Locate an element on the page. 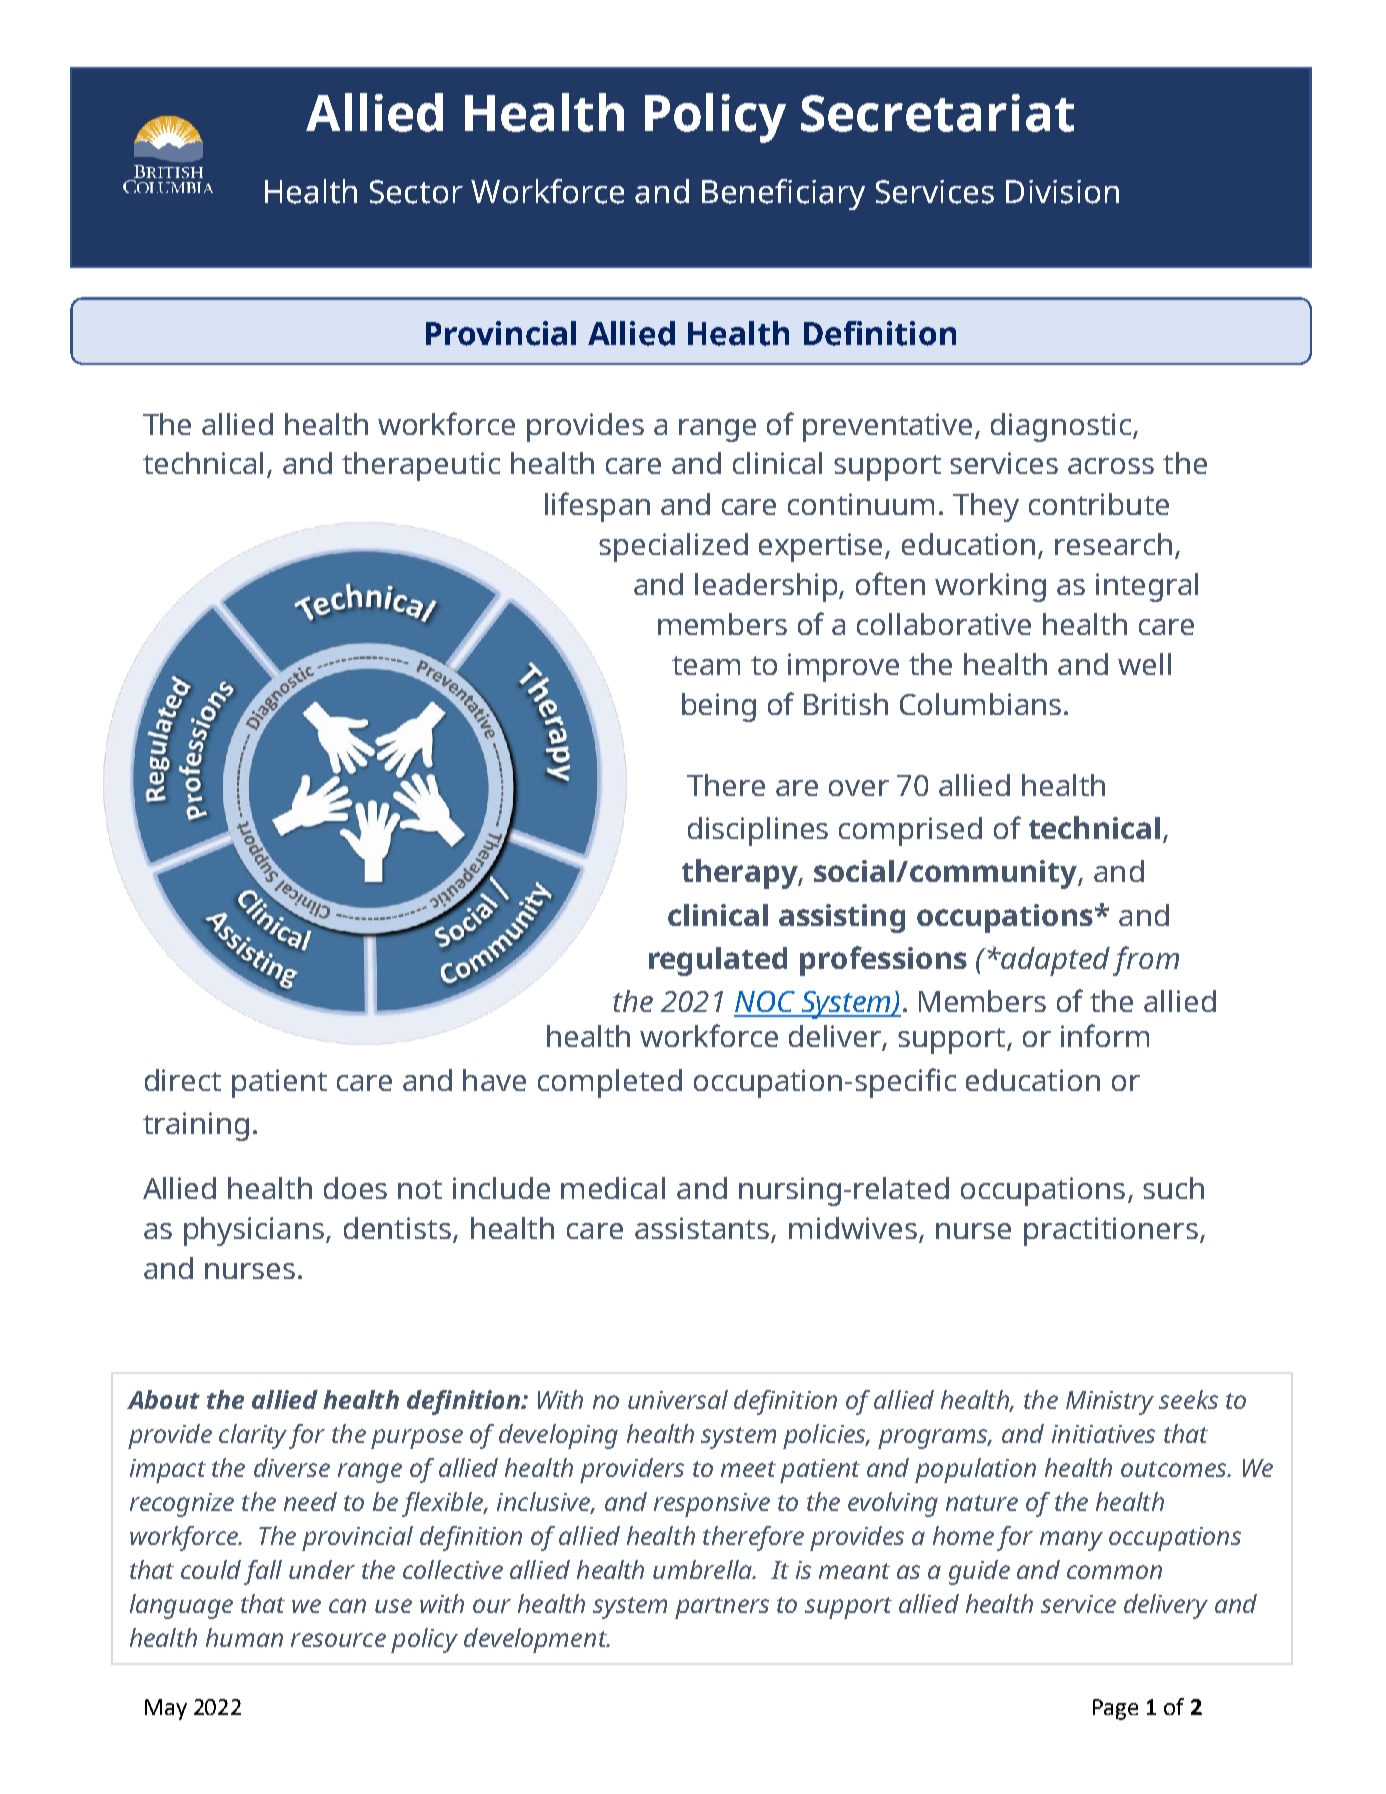 This document has height=1794, width=1386. Secretariat is located at coordinates (937, 113).
